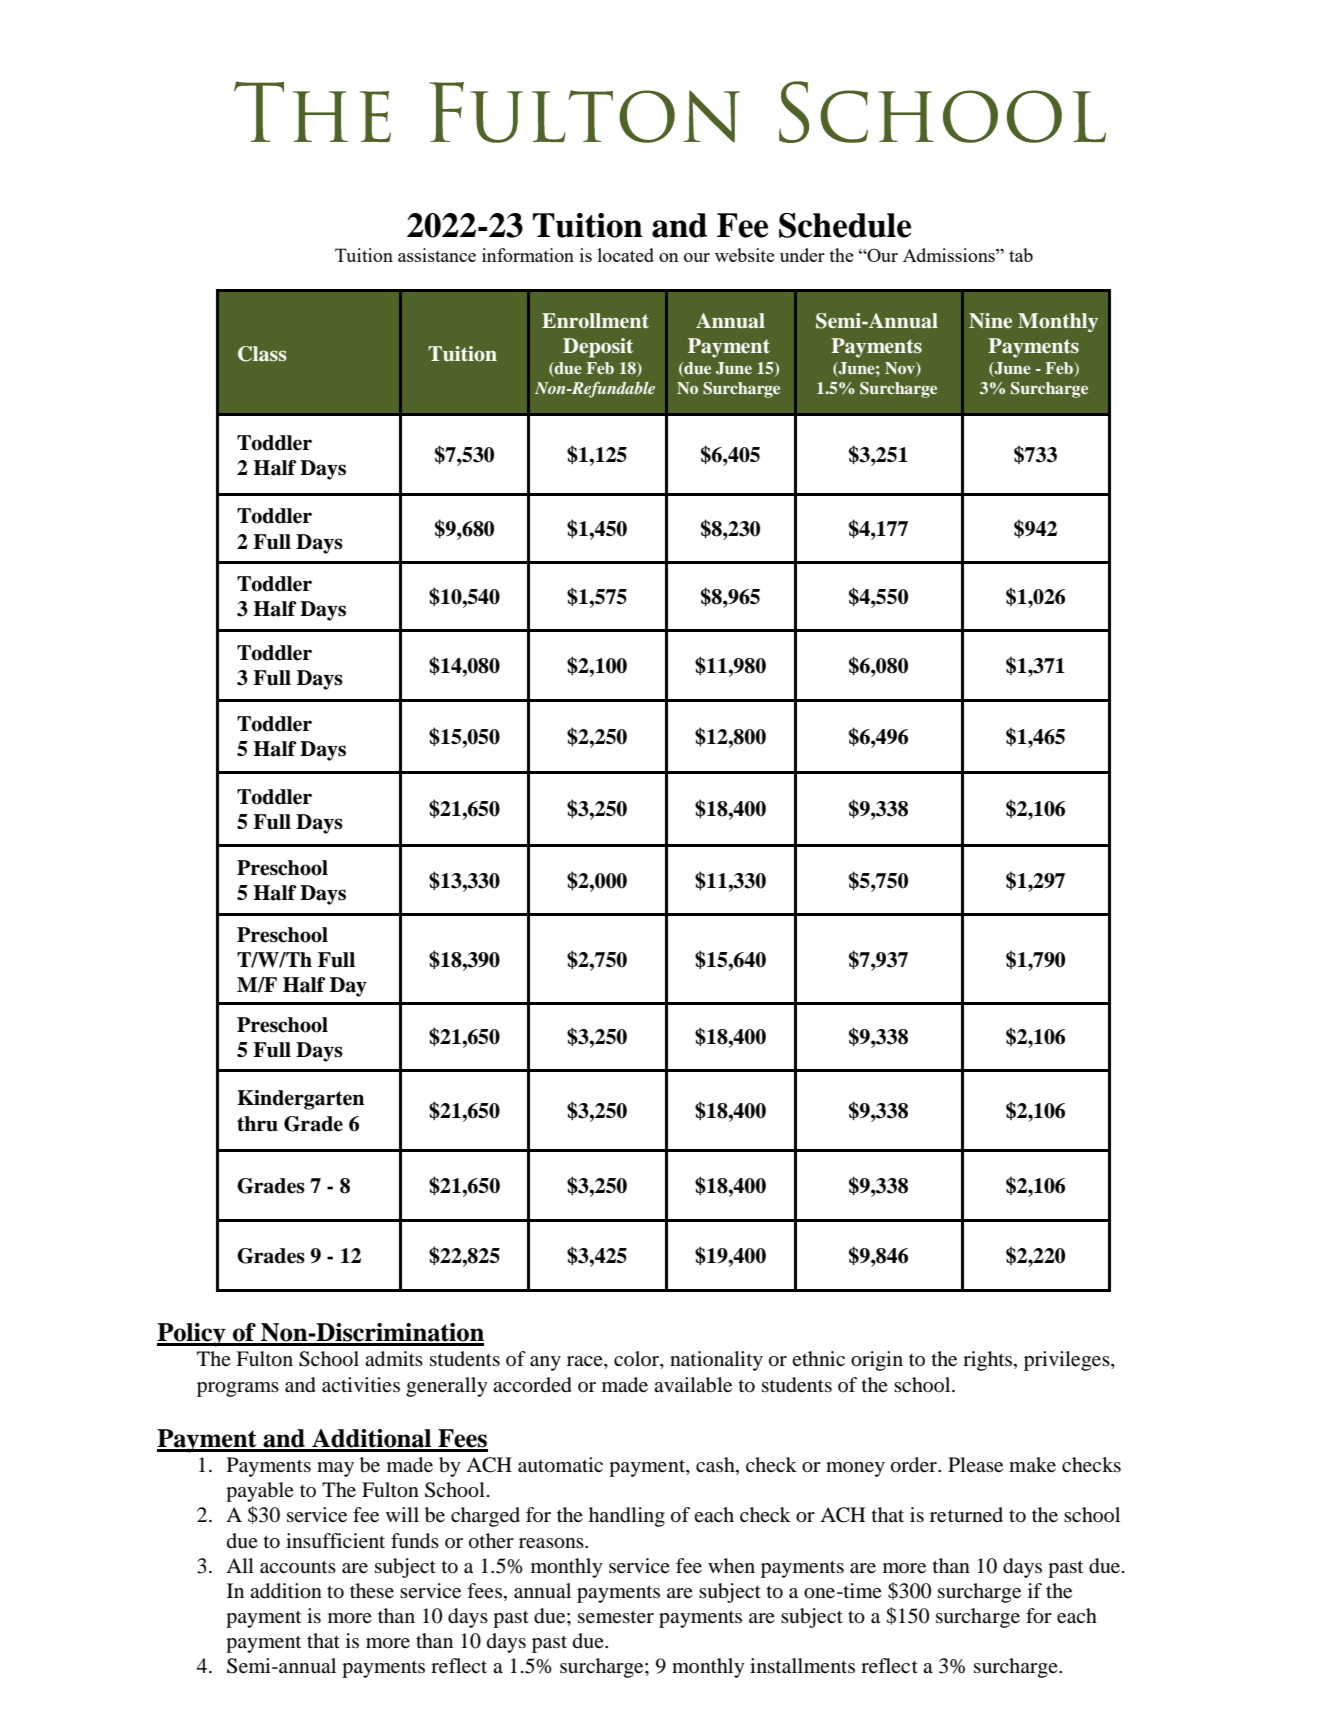 This document has width=1339, height=1733. I want to click on Class, so click(262, 354).
